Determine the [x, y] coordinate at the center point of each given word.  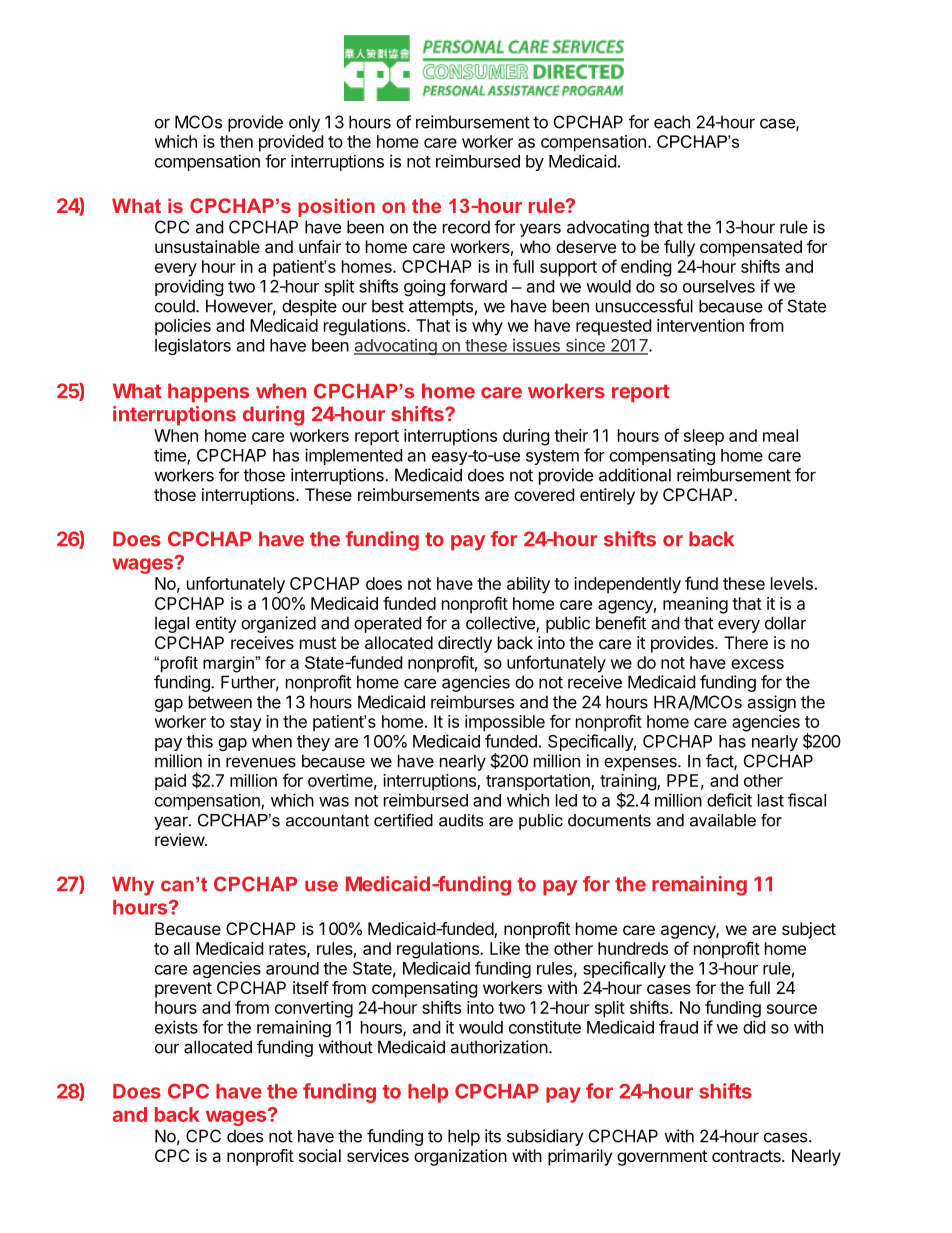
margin [229, 664]
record [466, 227]
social [320, 1155]
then [236, 141]
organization [460, 1157]
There [746, 642]
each [672, 122]
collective [501, 624]
